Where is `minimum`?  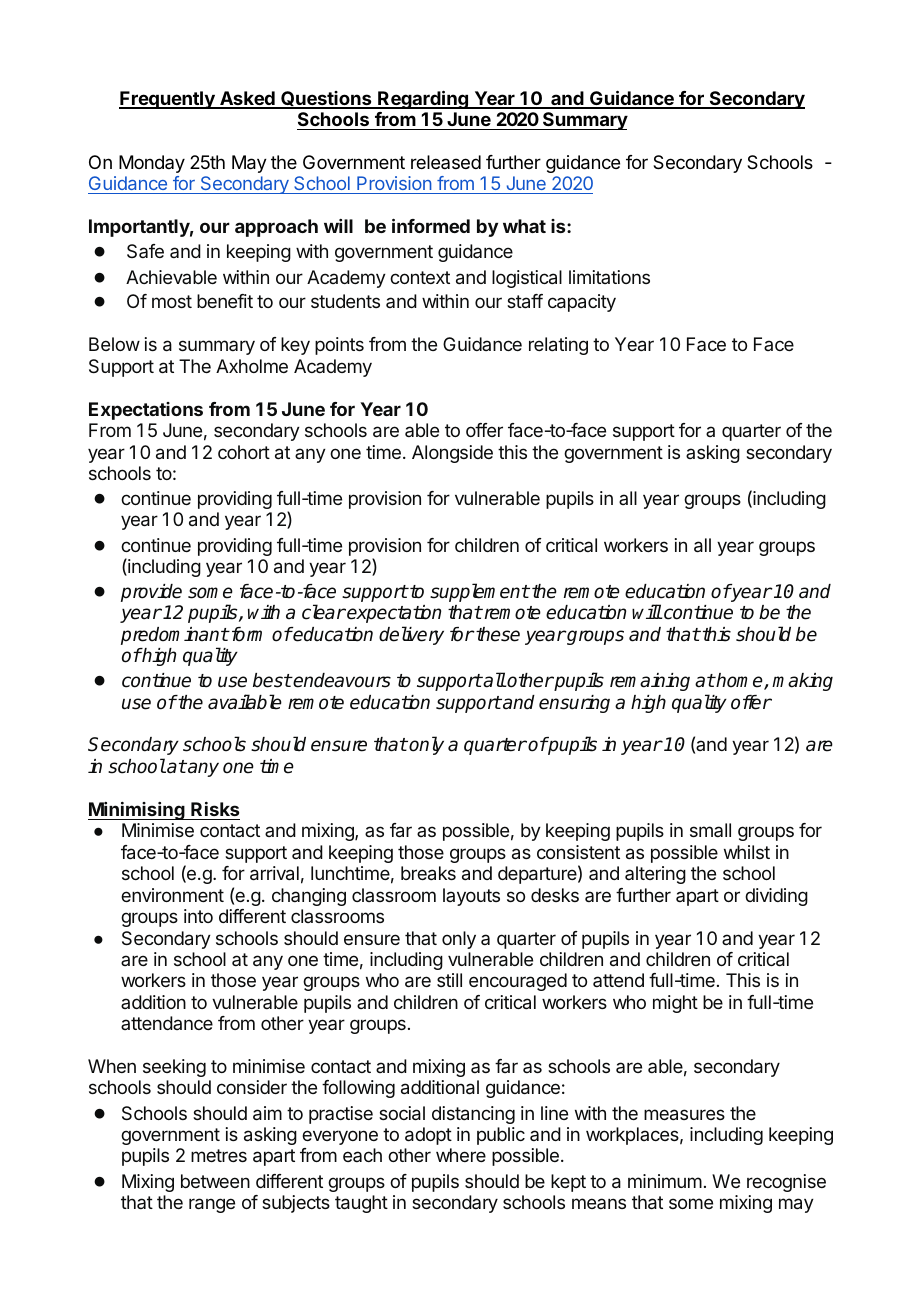
minimum is located at coordinates (665, 1181).
